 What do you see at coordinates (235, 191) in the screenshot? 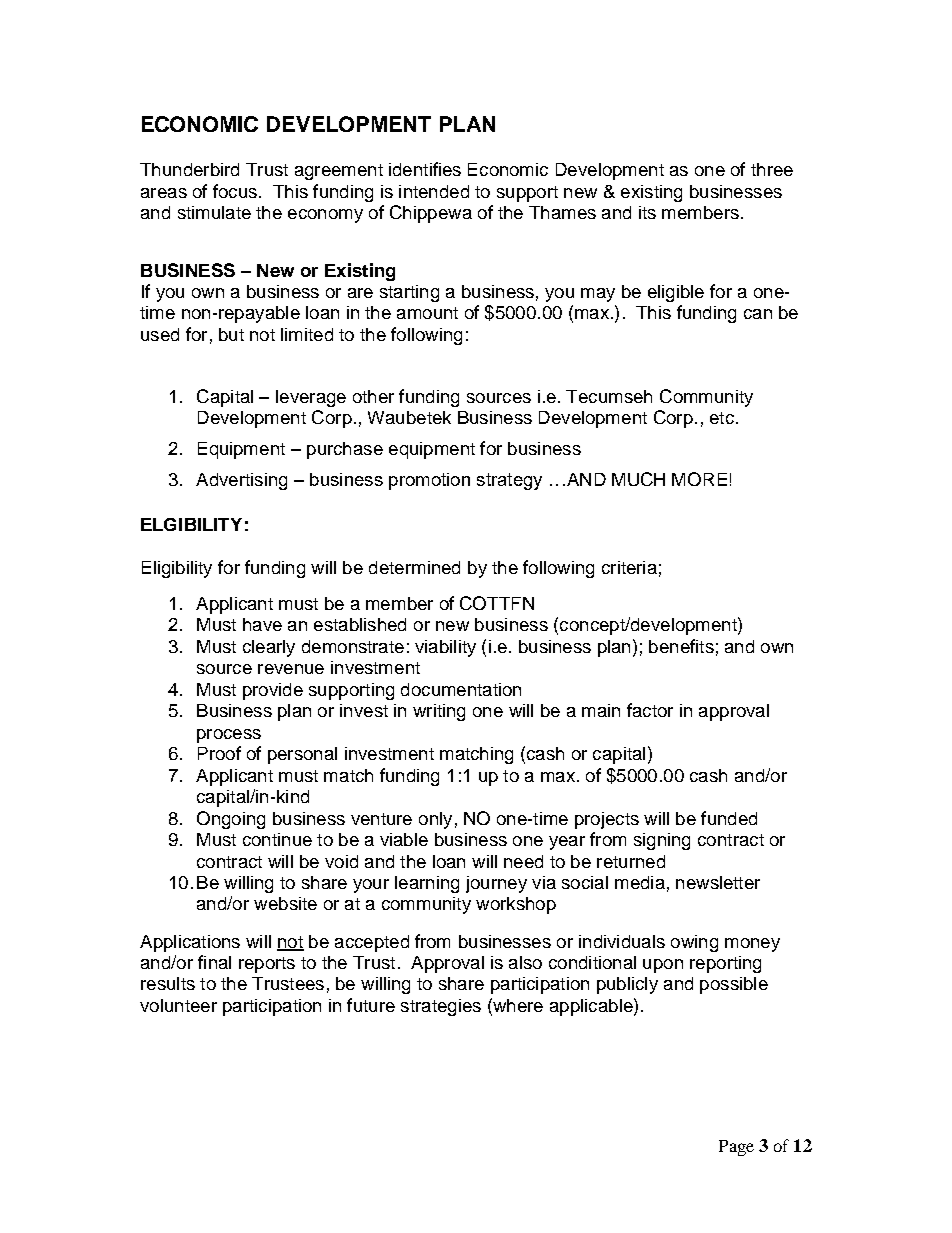
I see `focus` at bounding box center [235, 191].
